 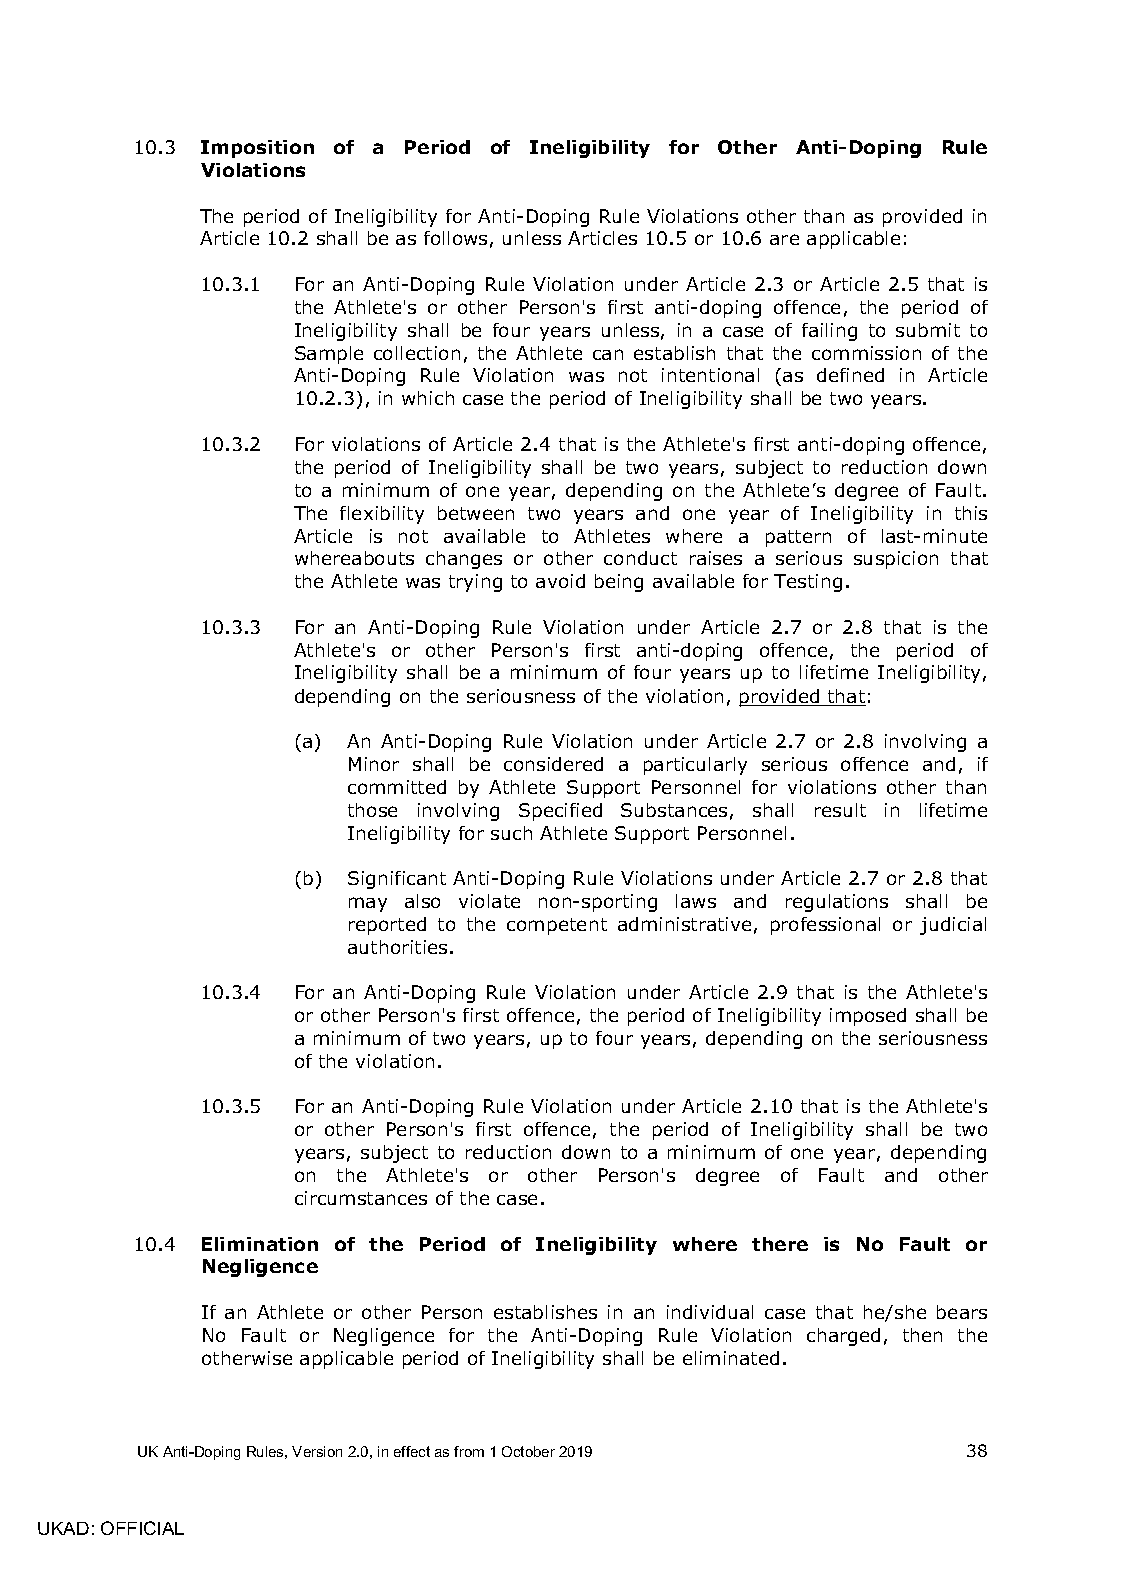 I want to click on October, so click(x=528, y=1451).
